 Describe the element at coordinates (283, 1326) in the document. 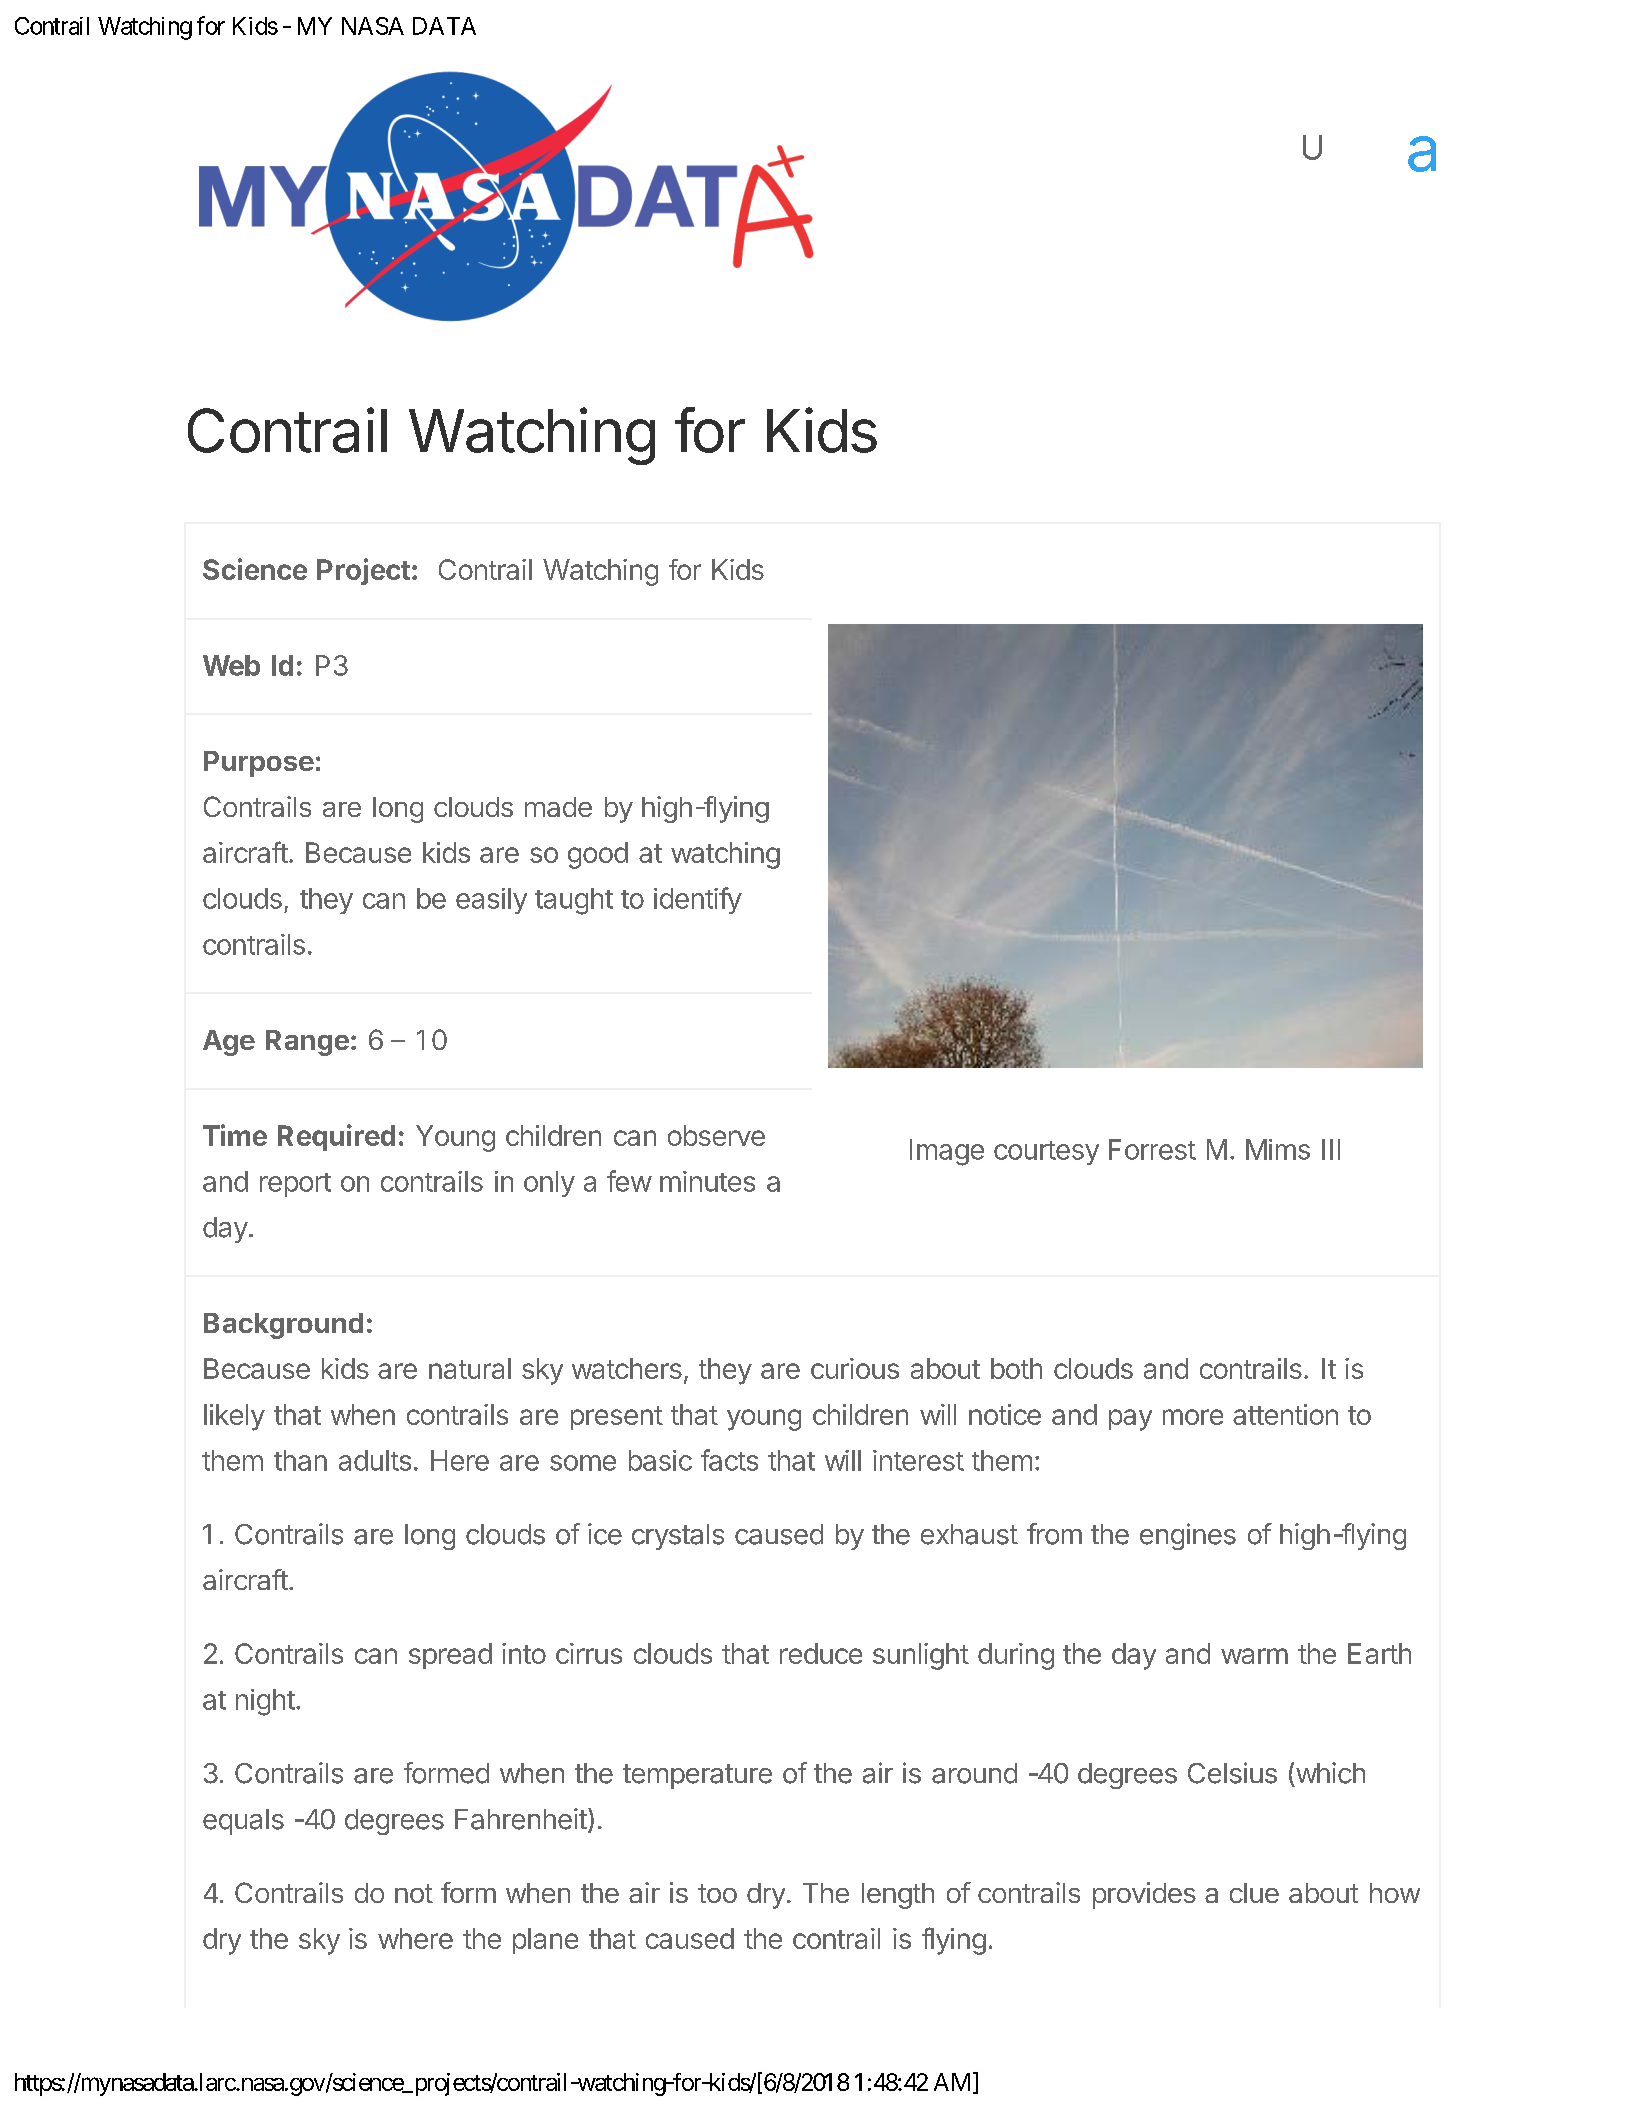

I see `Background` at that location.
